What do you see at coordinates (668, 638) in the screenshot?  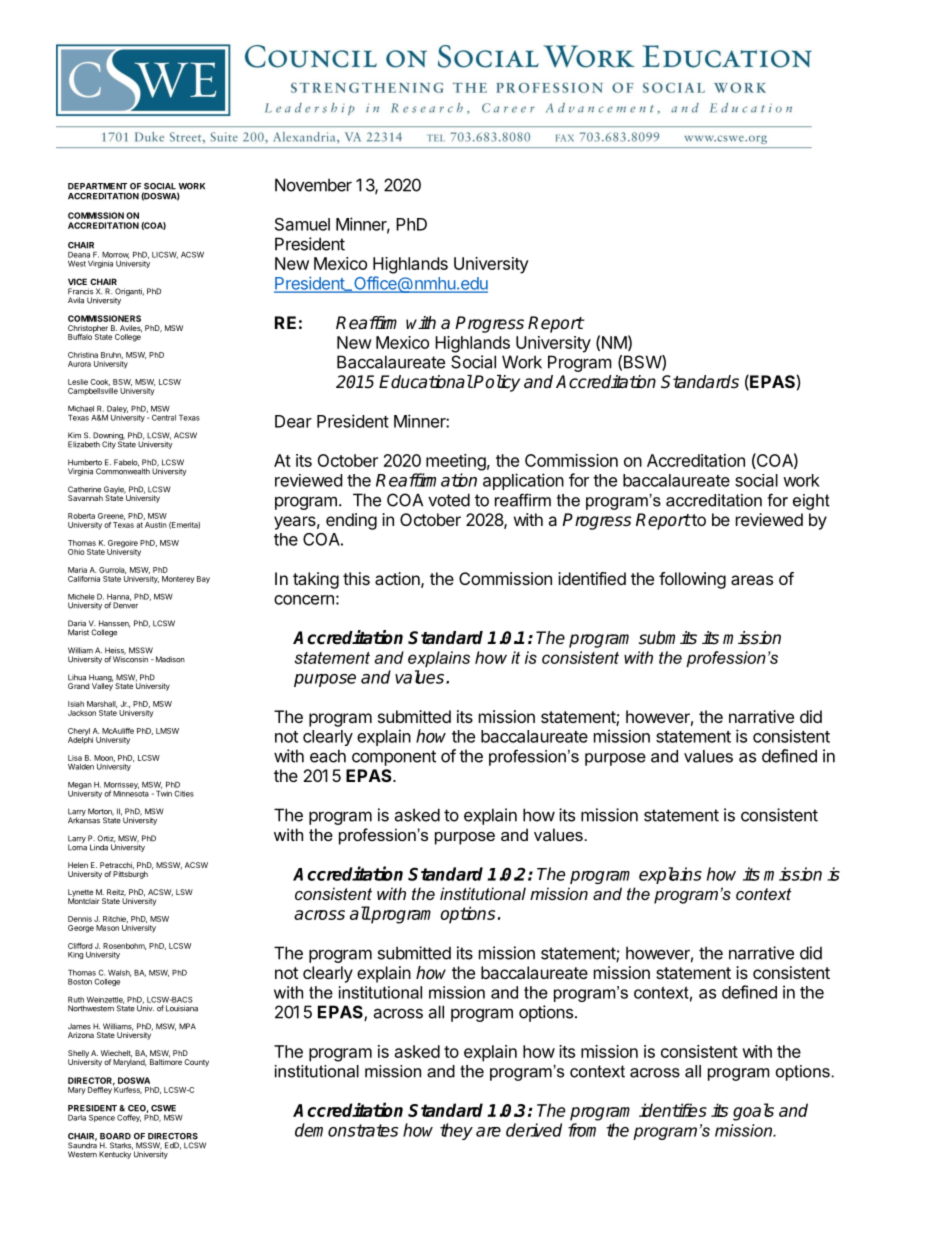 I see `submits` at bounding box center [668, 638].
